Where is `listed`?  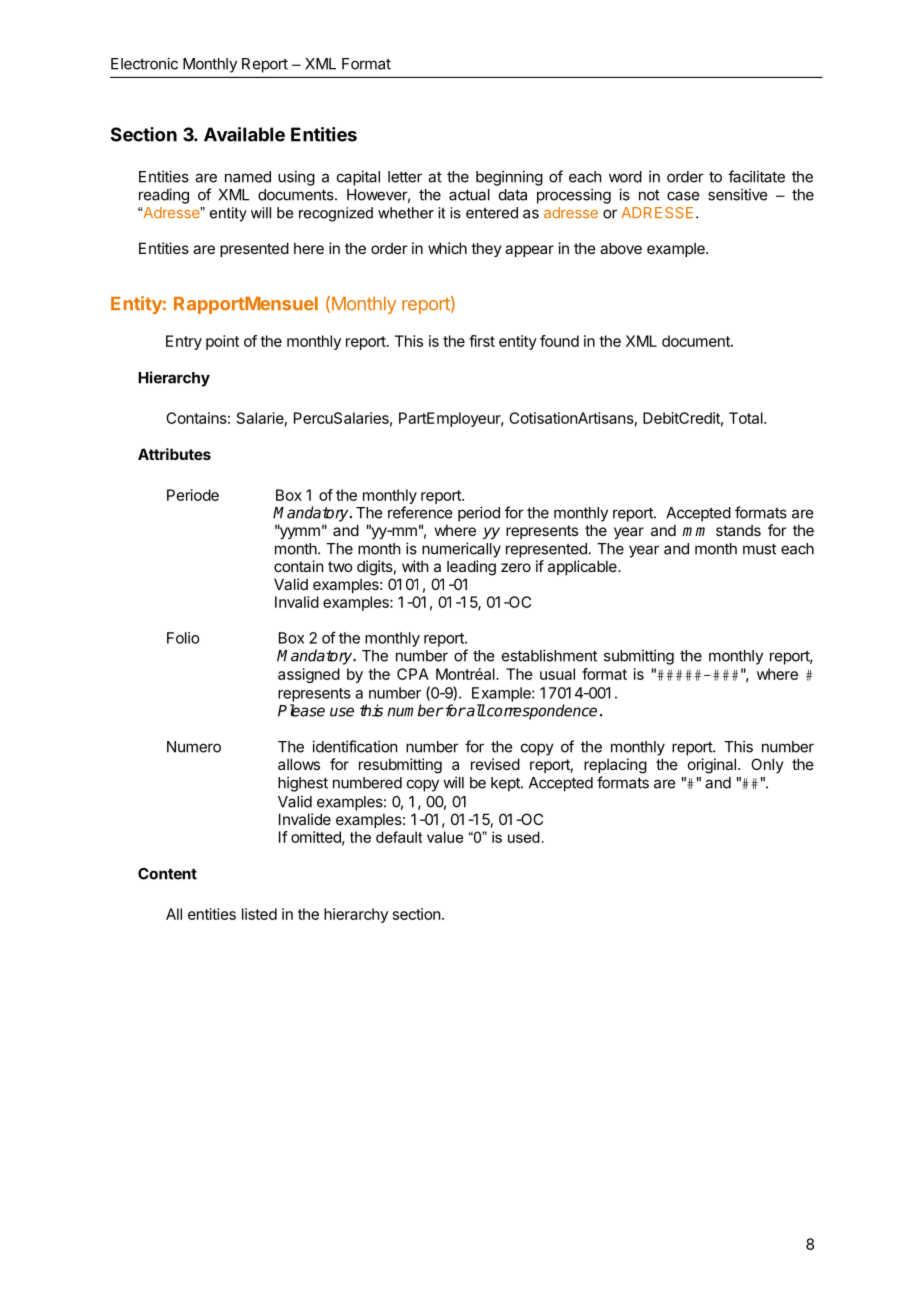 listed is located at coordinates (259, 914).
